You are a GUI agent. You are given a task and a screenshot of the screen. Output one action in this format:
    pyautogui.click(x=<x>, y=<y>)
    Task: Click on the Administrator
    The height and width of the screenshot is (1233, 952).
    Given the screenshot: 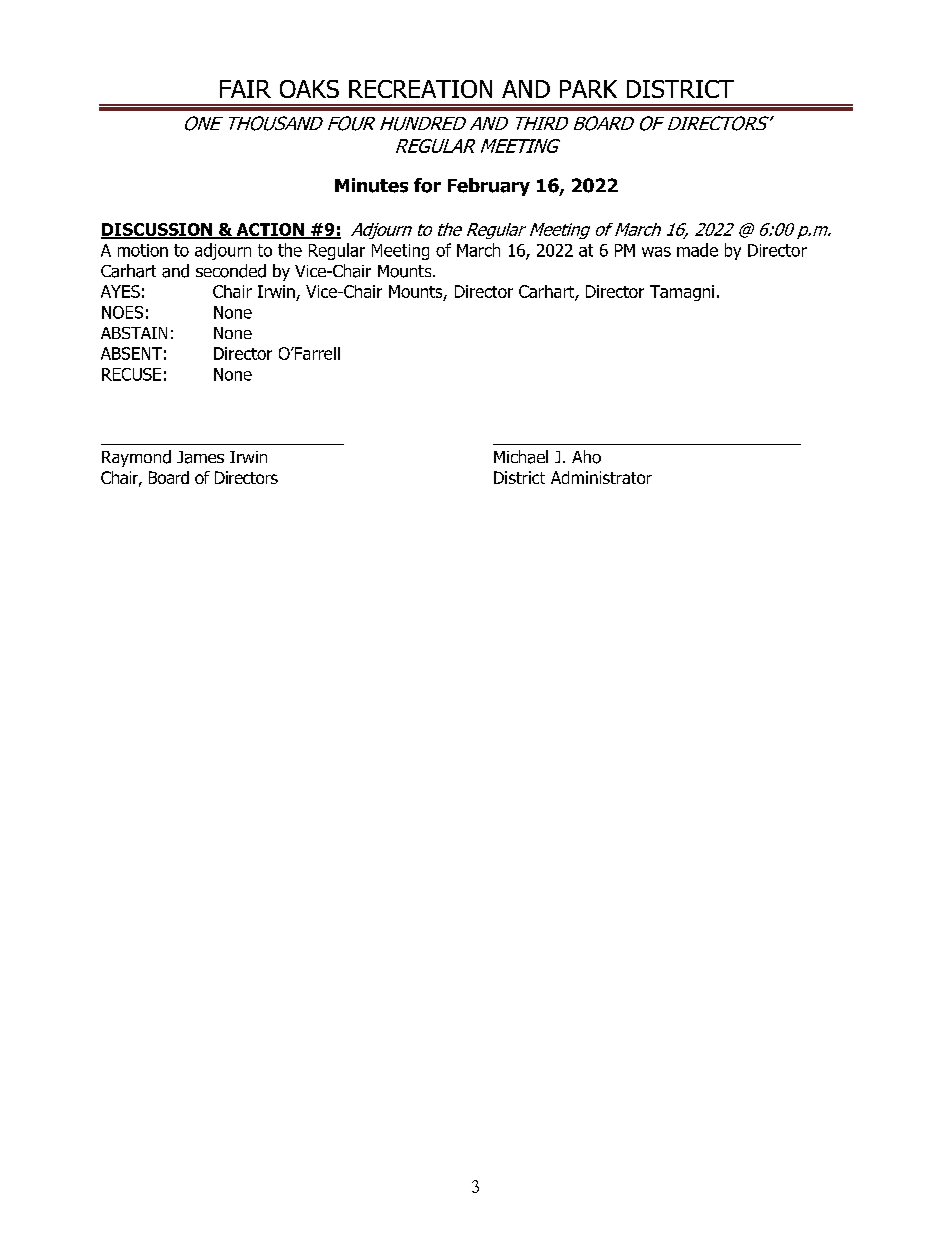 What is the action you would take?
    pyautogui.click(x=601, y=477)
